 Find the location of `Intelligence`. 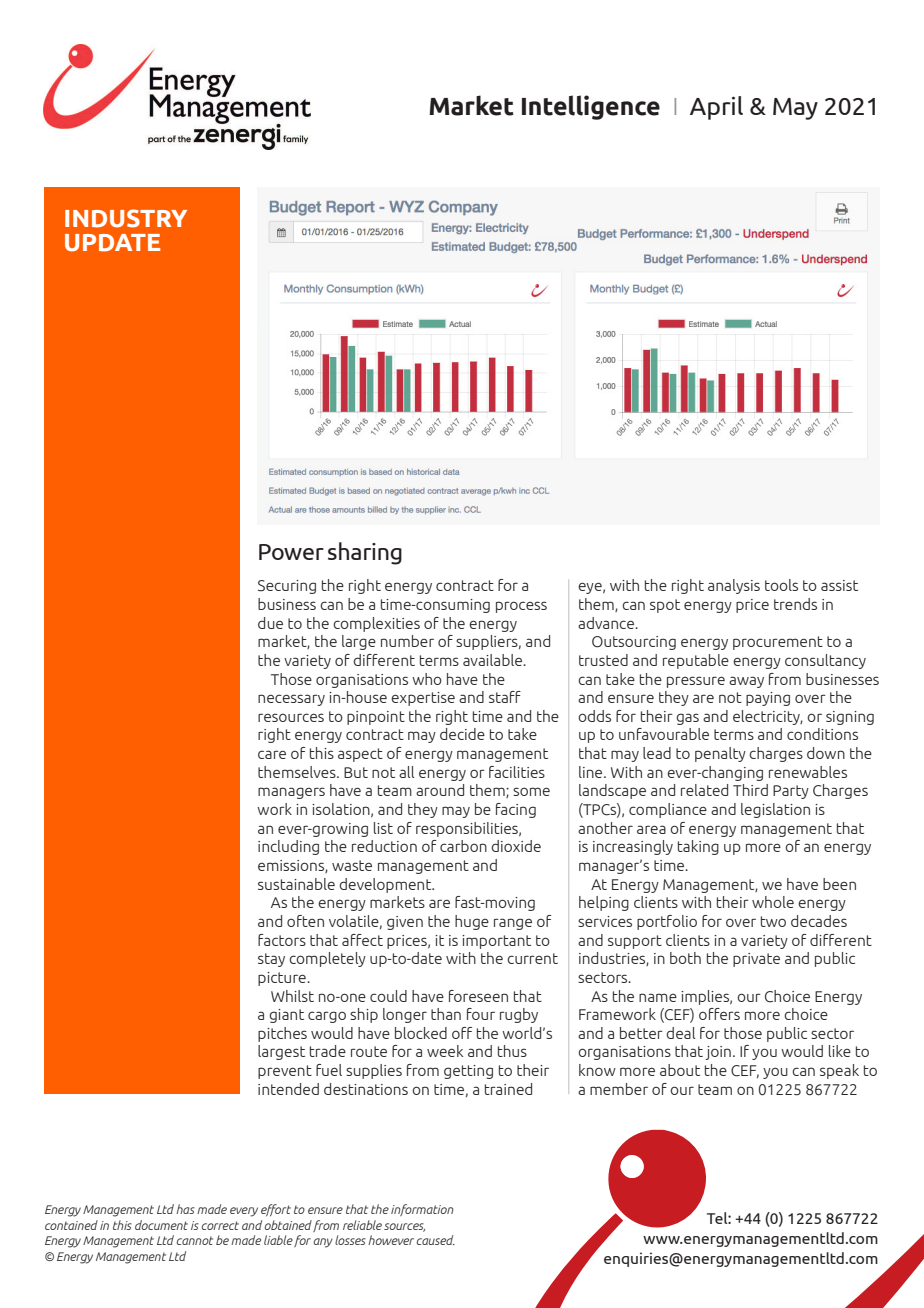

Intelligence is located at coordinates (591, 107).
